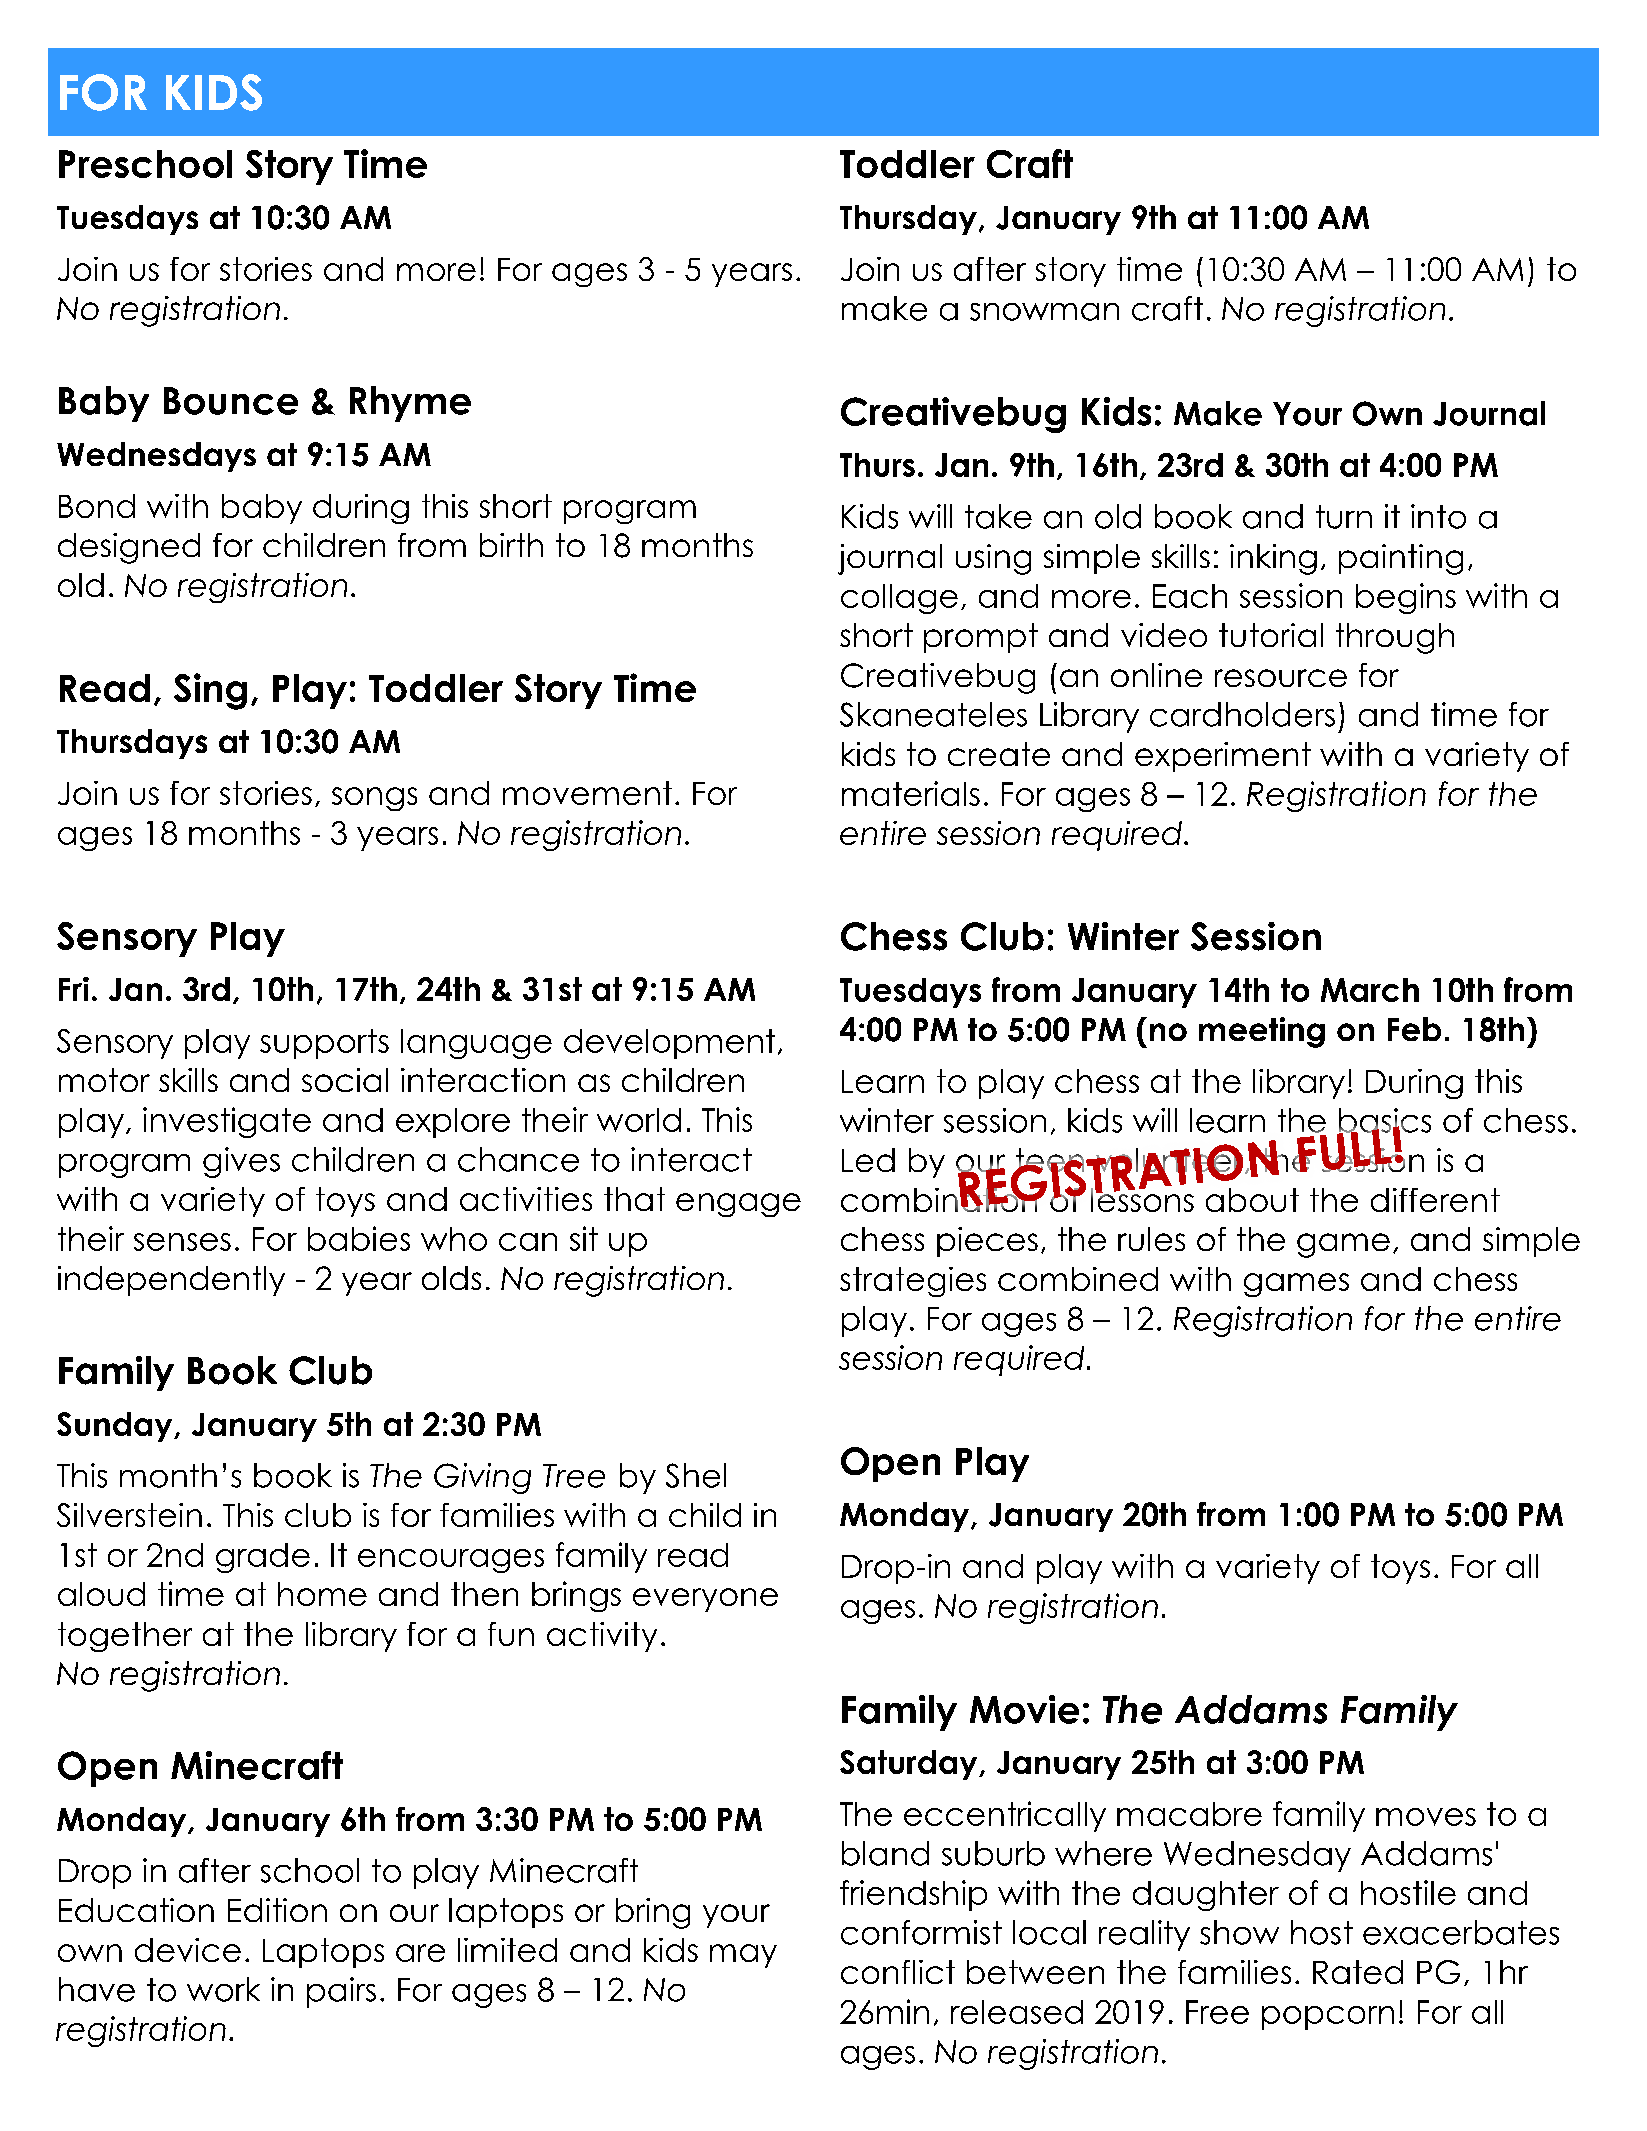 The width and height of the page is (1647, 2131). Describe the element at coordinates (738, 1205) in the page. I see `engage` at that location.
